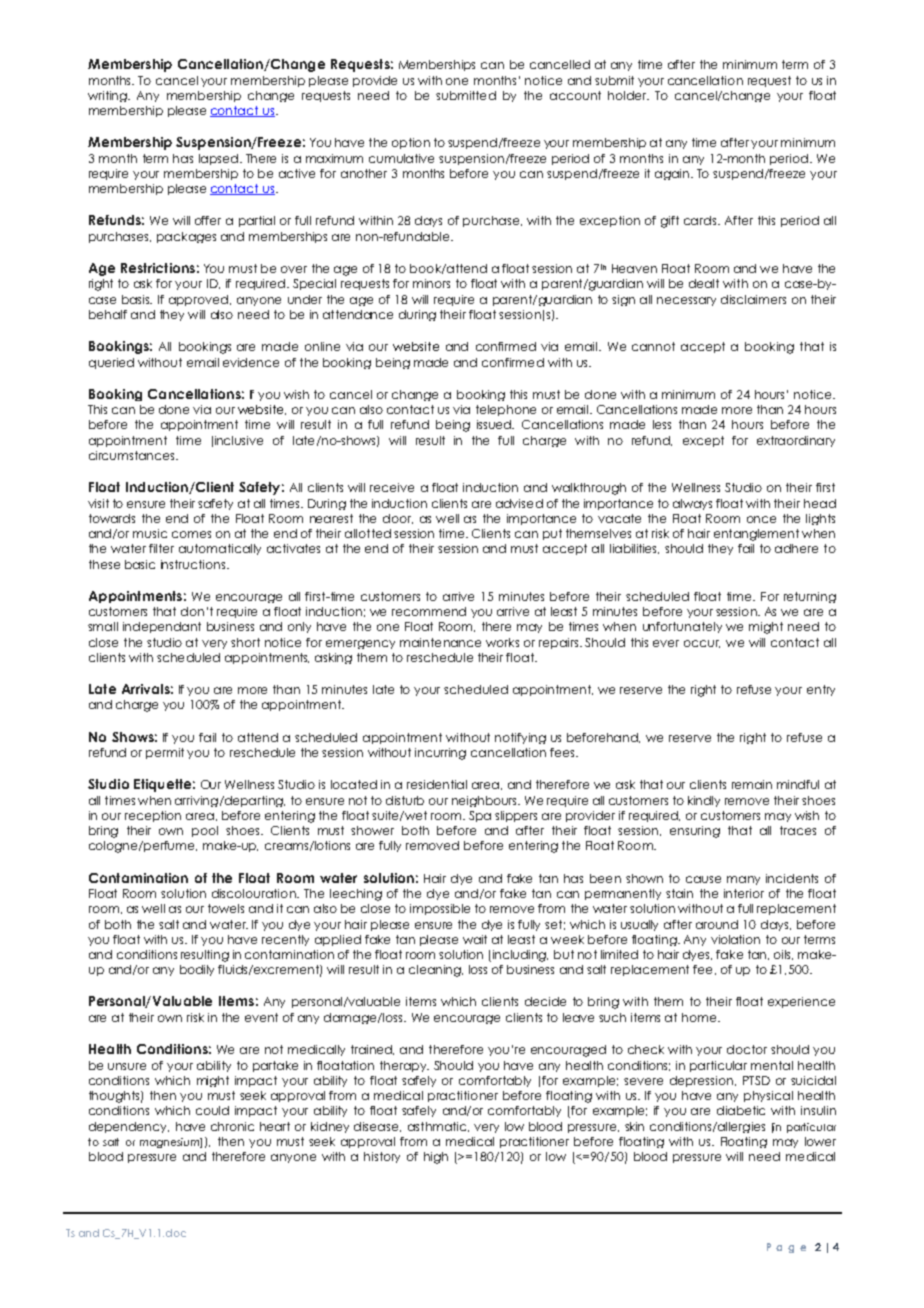 The height and width of the screenshot is (1308, 924). I want to click on towels, so click(226, 908).
